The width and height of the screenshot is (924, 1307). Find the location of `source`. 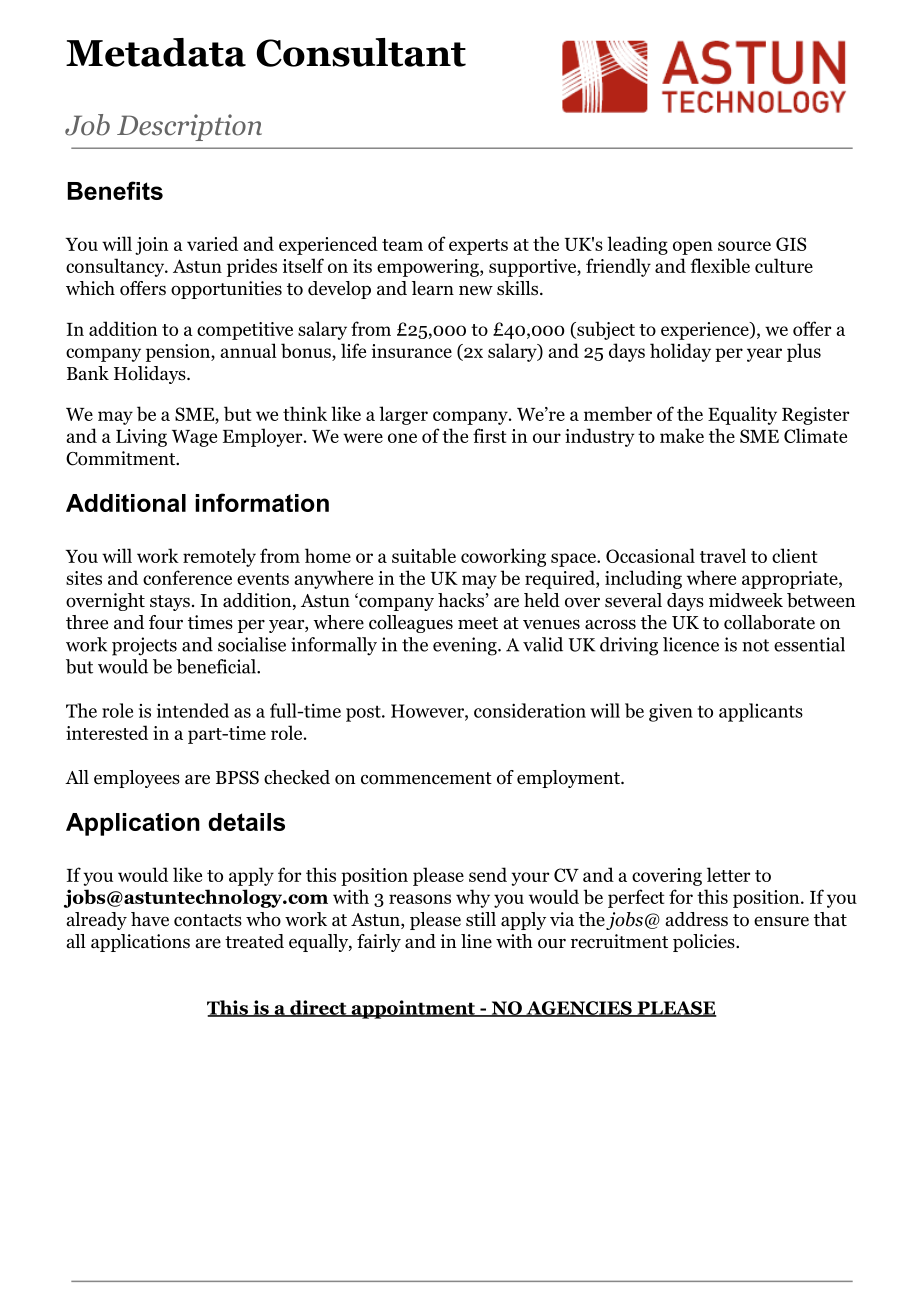

source is located at coordinates (744, 246).
